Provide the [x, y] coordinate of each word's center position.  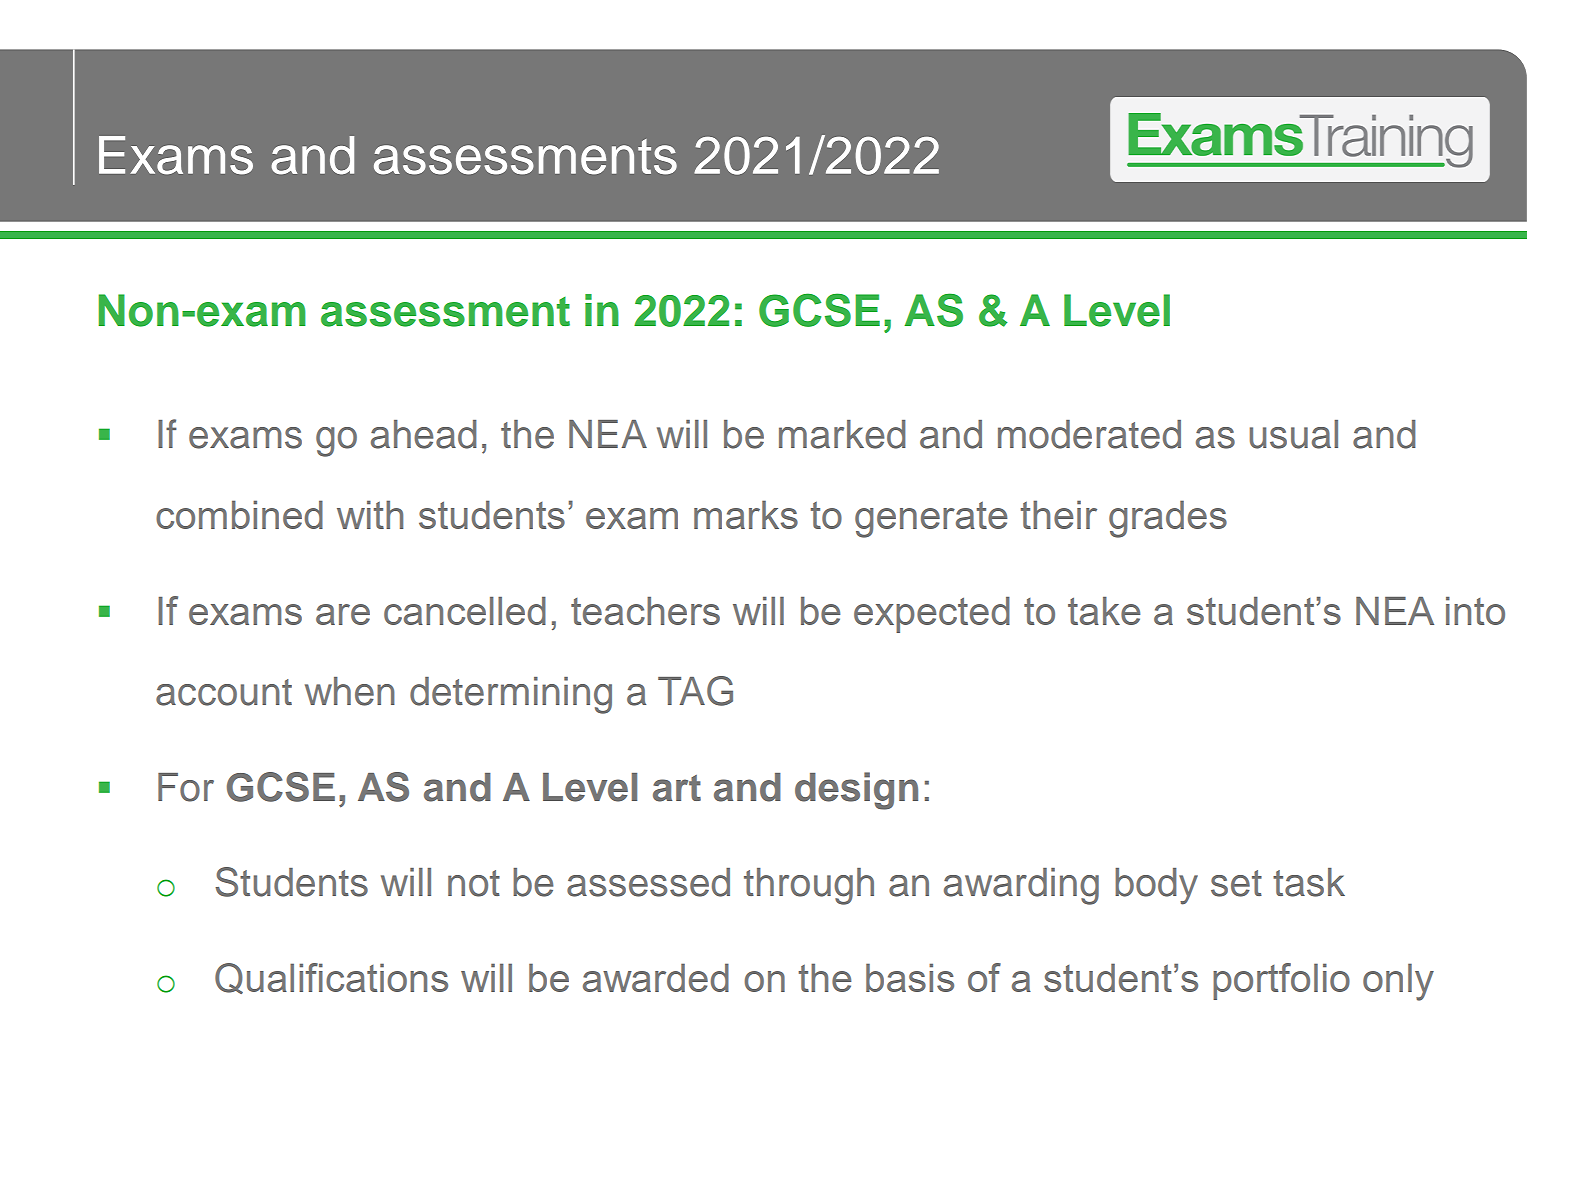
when [350, 691]
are [343, 614]
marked [842, 434]
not [474, 883]
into [1475, 611]
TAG [695, 691]
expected [932, 615]
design [856, 791]
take [1104, 611]
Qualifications [331, 978]
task [1309, 882]
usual [1293, 434]
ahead [424, 434]
